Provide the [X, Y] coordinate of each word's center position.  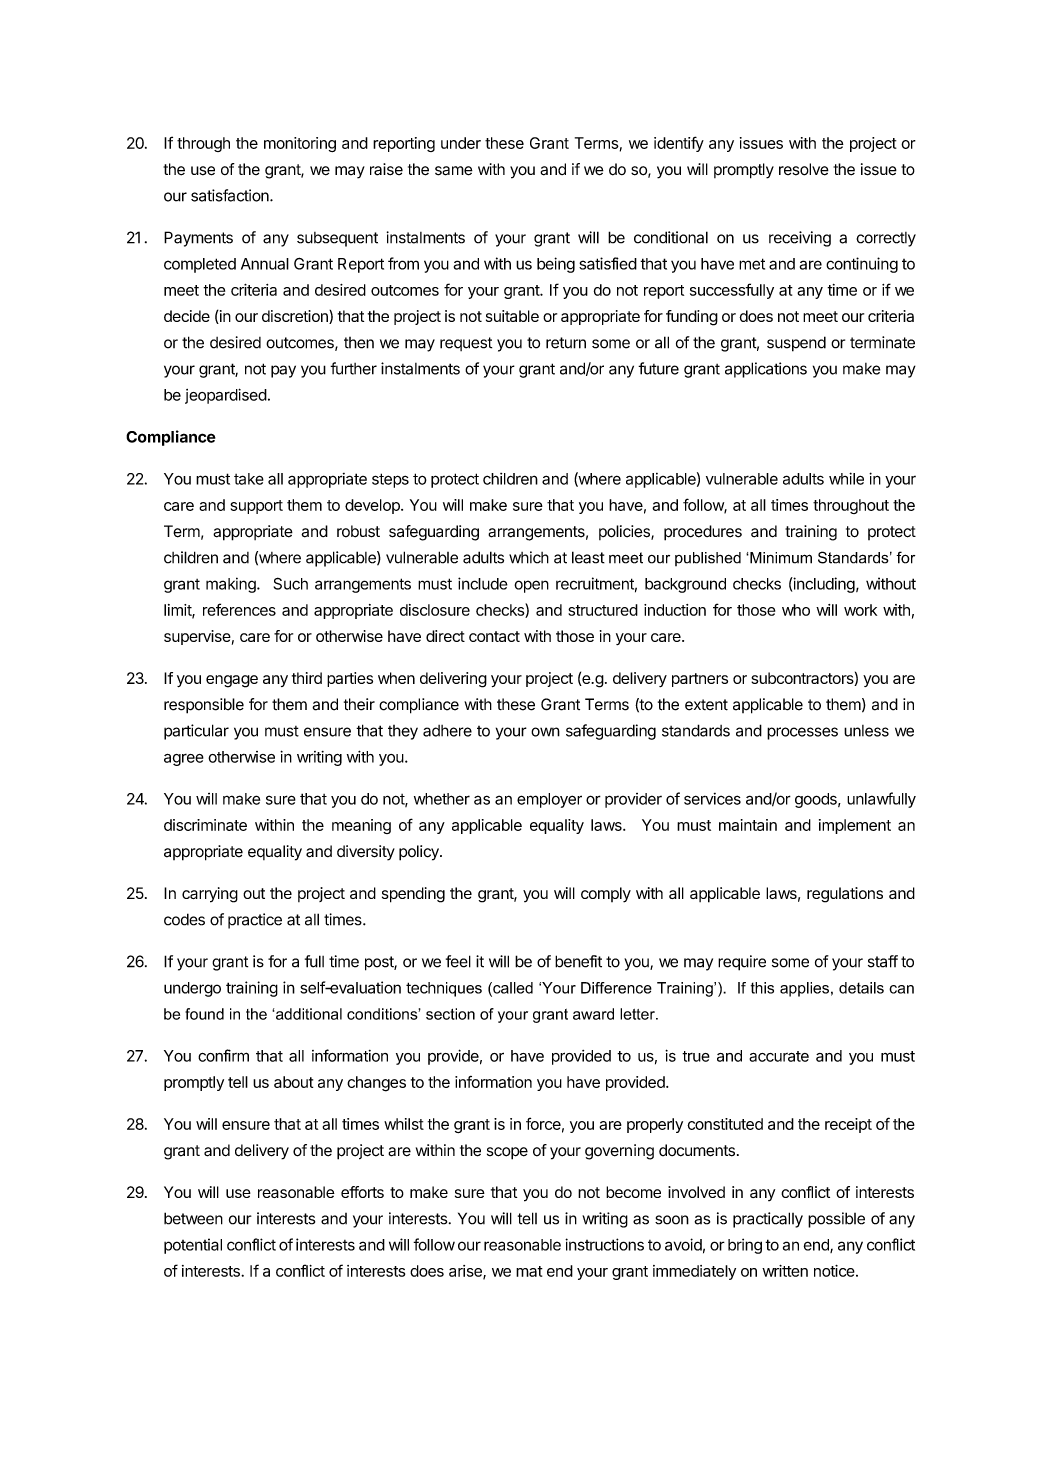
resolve [804, 169]
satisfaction [231, 195]
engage [232, 681]
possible [836, 1220]
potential [193, 1246]
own [545, 732]
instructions [604, 1244]
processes [802, 733]
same [454, 171]
